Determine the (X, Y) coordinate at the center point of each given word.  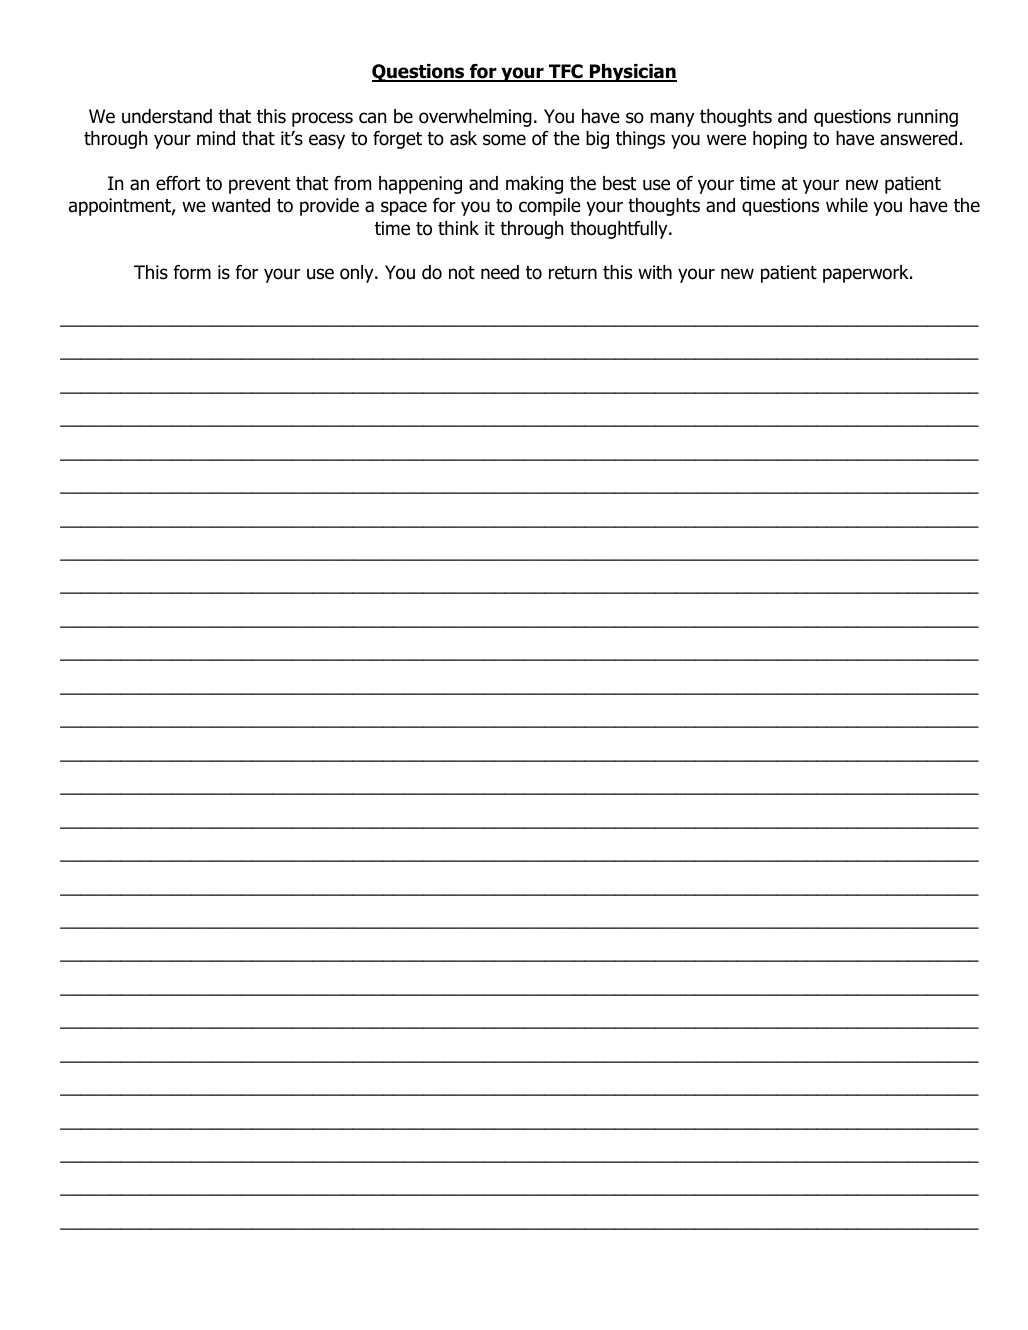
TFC (566, 73)
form (192, 272)
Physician (632, 73)
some (504, 140)
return (573, 273)
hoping (780, 140)
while (847, 205)
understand (167, 116)
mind (216, 138)
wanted (241, 205)
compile (550, 207)
